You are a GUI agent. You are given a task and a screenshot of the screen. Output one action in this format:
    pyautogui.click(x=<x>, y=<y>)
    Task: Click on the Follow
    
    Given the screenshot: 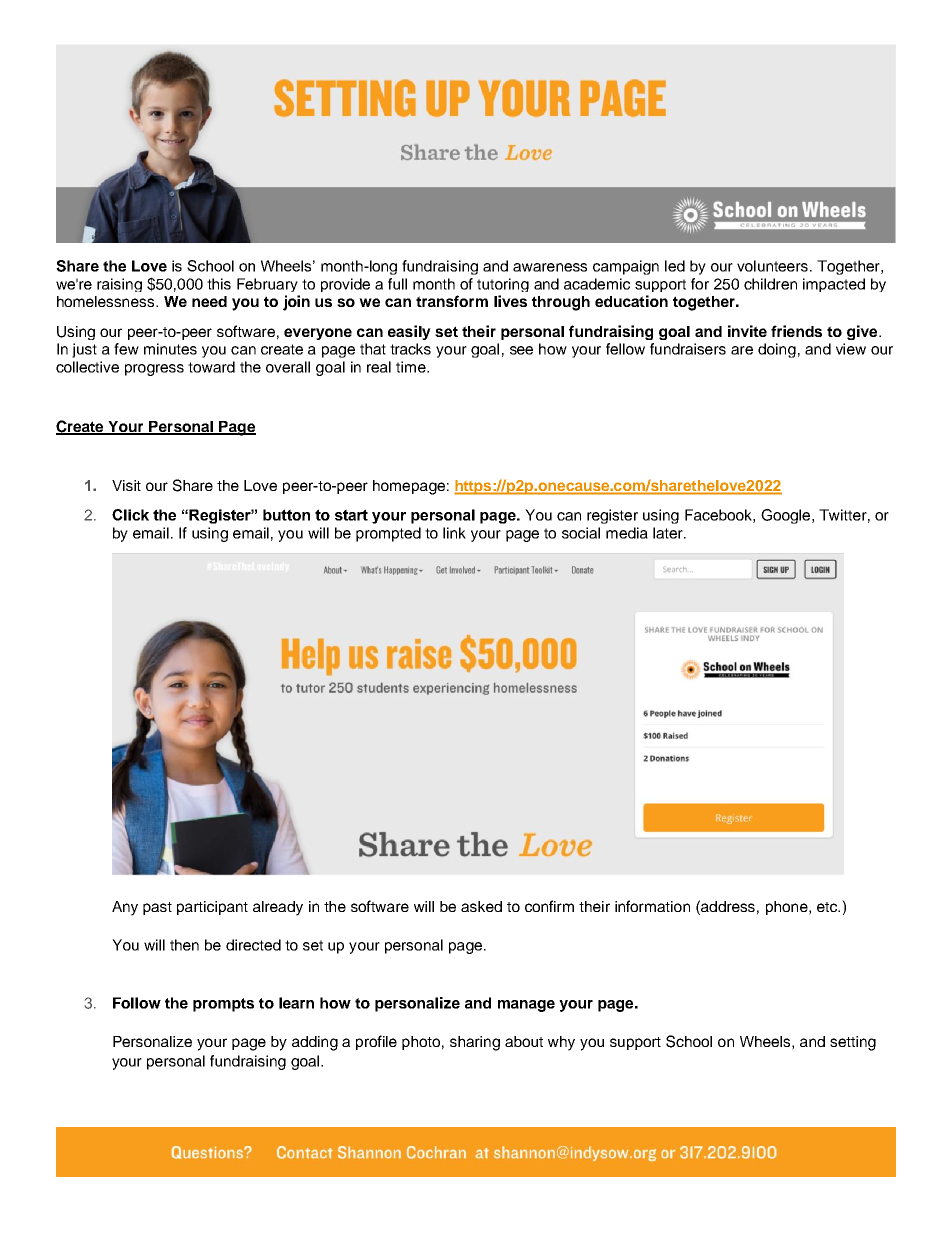 What is the action you would take?
    pyautogui.click(x=137, y=1003)
